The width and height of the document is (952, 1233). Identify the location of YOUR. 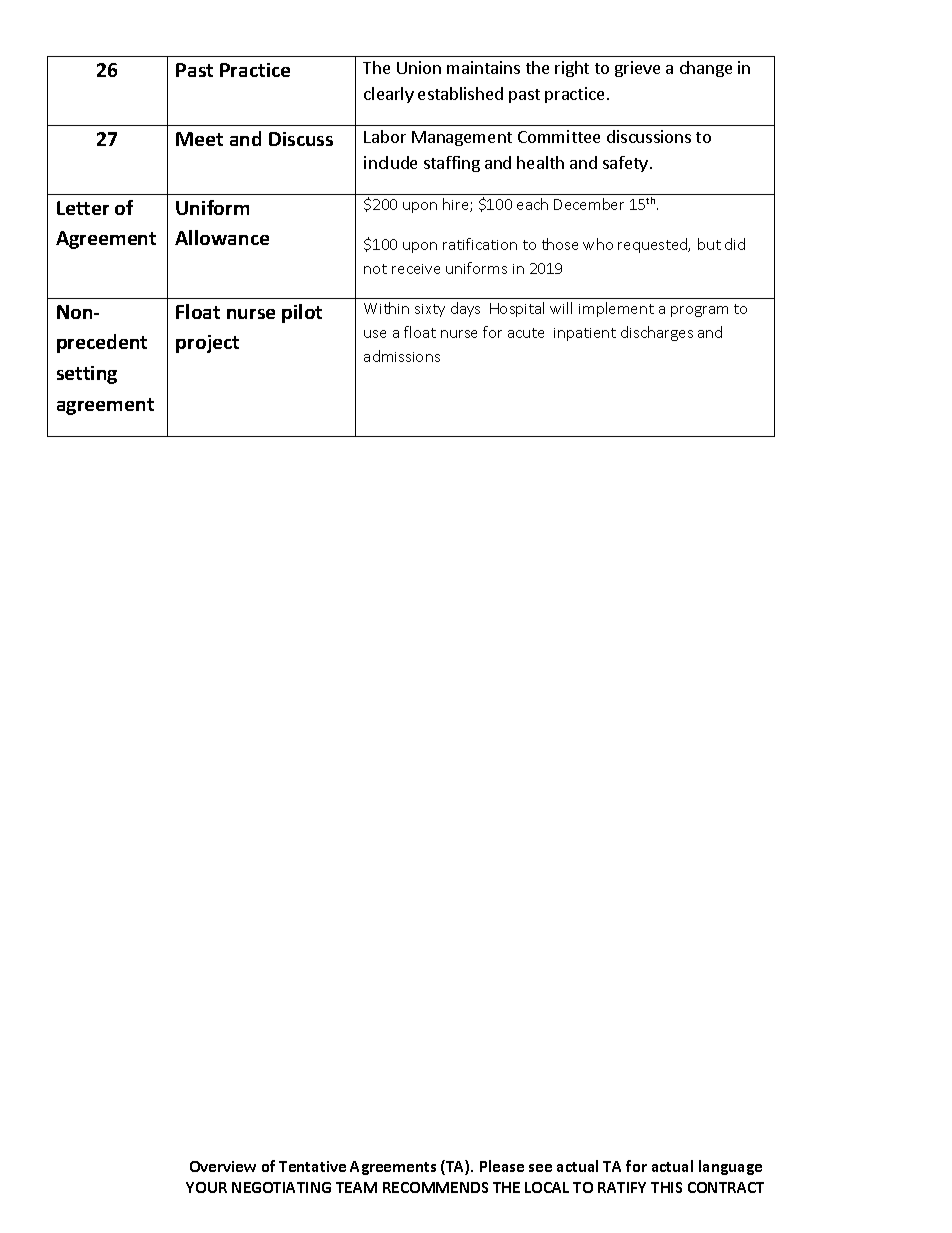
(206, 1187).
